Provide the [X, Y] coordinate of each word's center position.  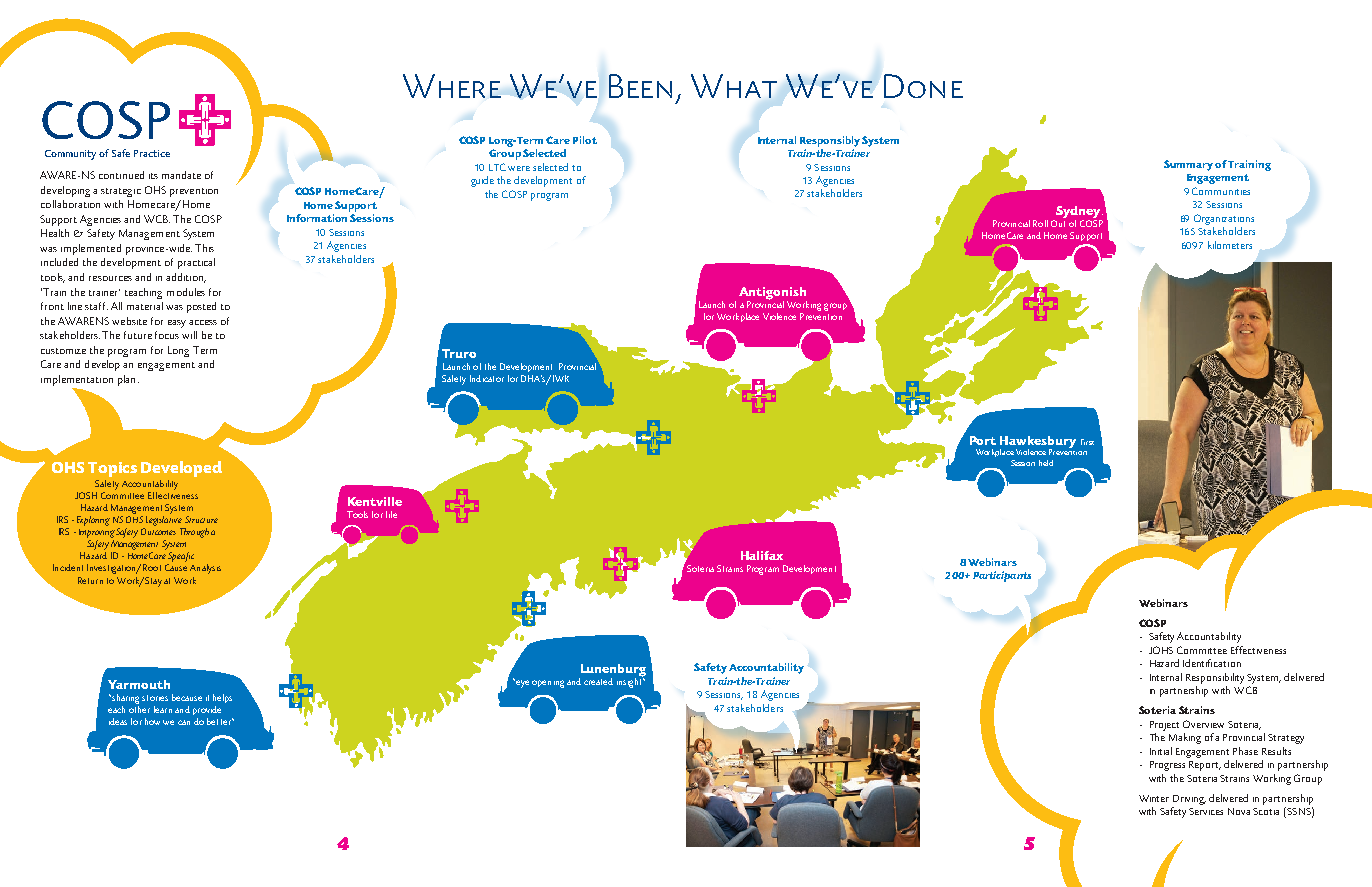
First [1087, 442]
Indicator [487, 378]
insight [630, 682]
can [184, 722]
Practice [152, 153]
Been [640, 86]
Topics [112, 469]
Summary [1188, 165]
